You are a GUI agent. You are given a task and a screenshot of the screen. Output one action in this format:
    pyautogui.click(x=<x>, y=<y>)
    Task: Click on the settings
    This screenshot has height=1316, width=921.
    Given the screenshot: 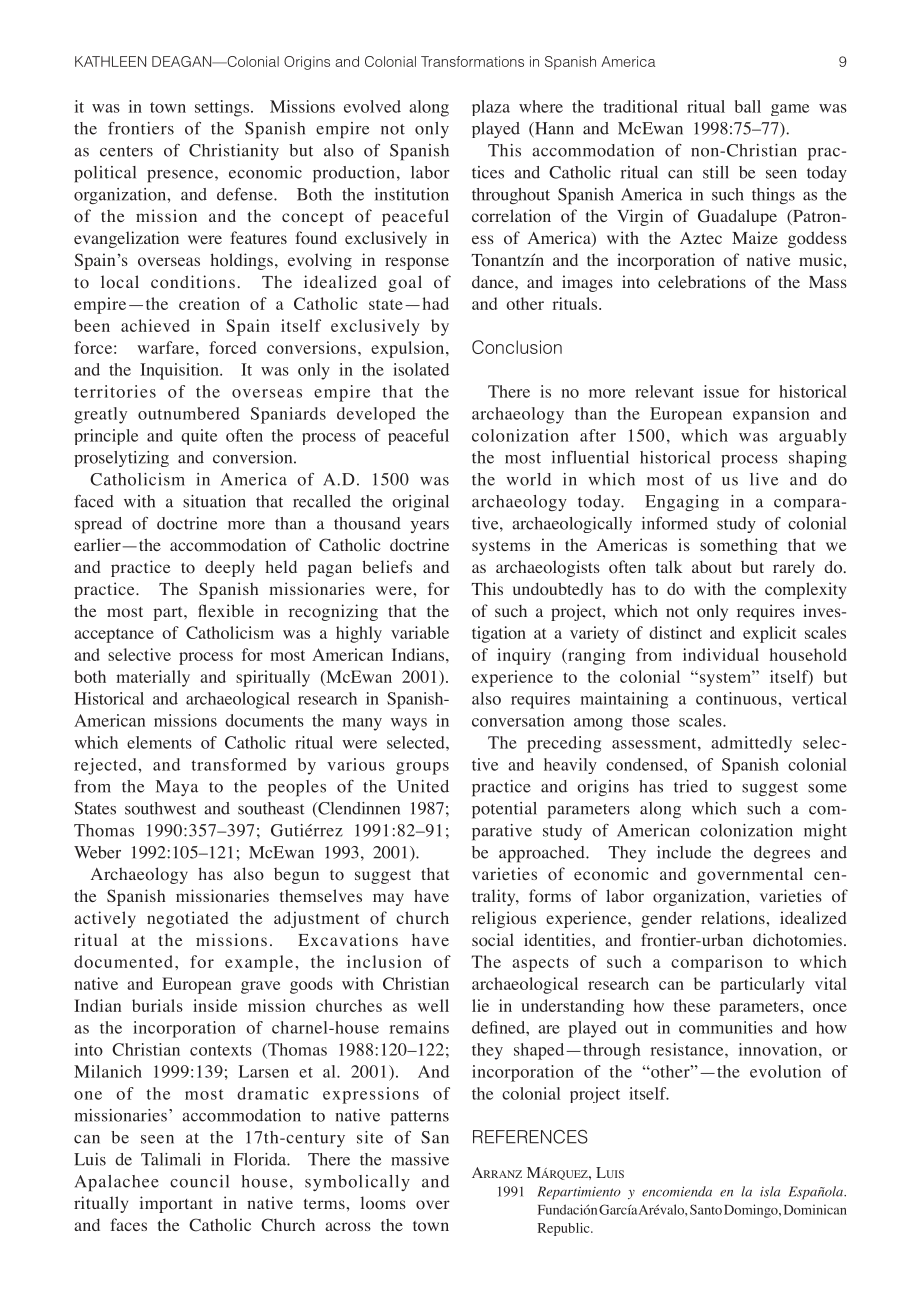 What is the action you would take?
    pyautogui.click(x=222, y=108)
